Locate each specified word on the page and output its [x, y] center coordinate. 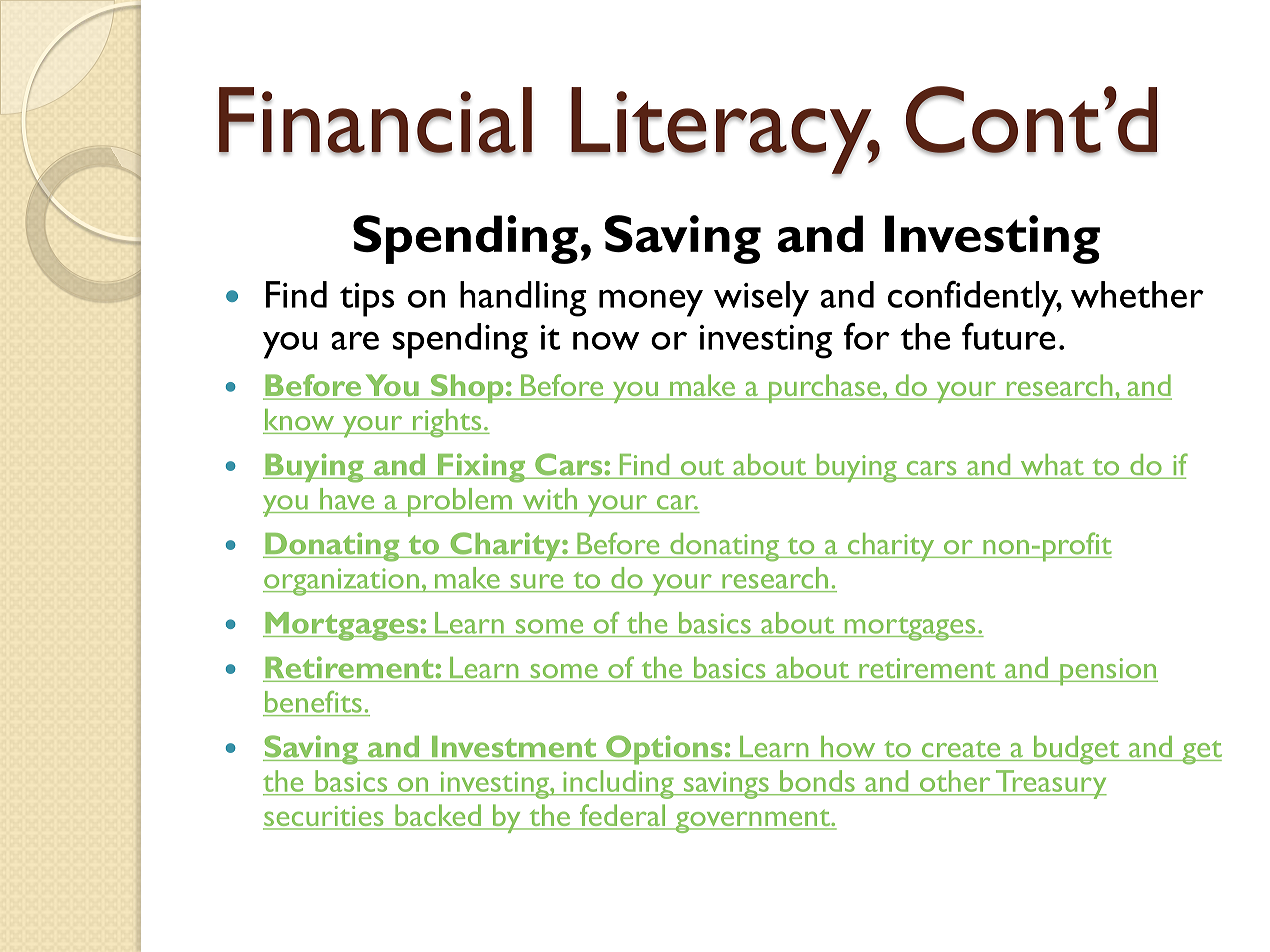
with [550, 499]
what [1052, 466]
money [651, 303]
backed [438, 816]
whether [1137, 294]
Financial [375, 121]
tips [367, 300]
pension [1108, 672]
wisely [761, 299]
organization [342, 582]
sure [537, 581]
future [1009, 336]
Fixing [482, 468]
